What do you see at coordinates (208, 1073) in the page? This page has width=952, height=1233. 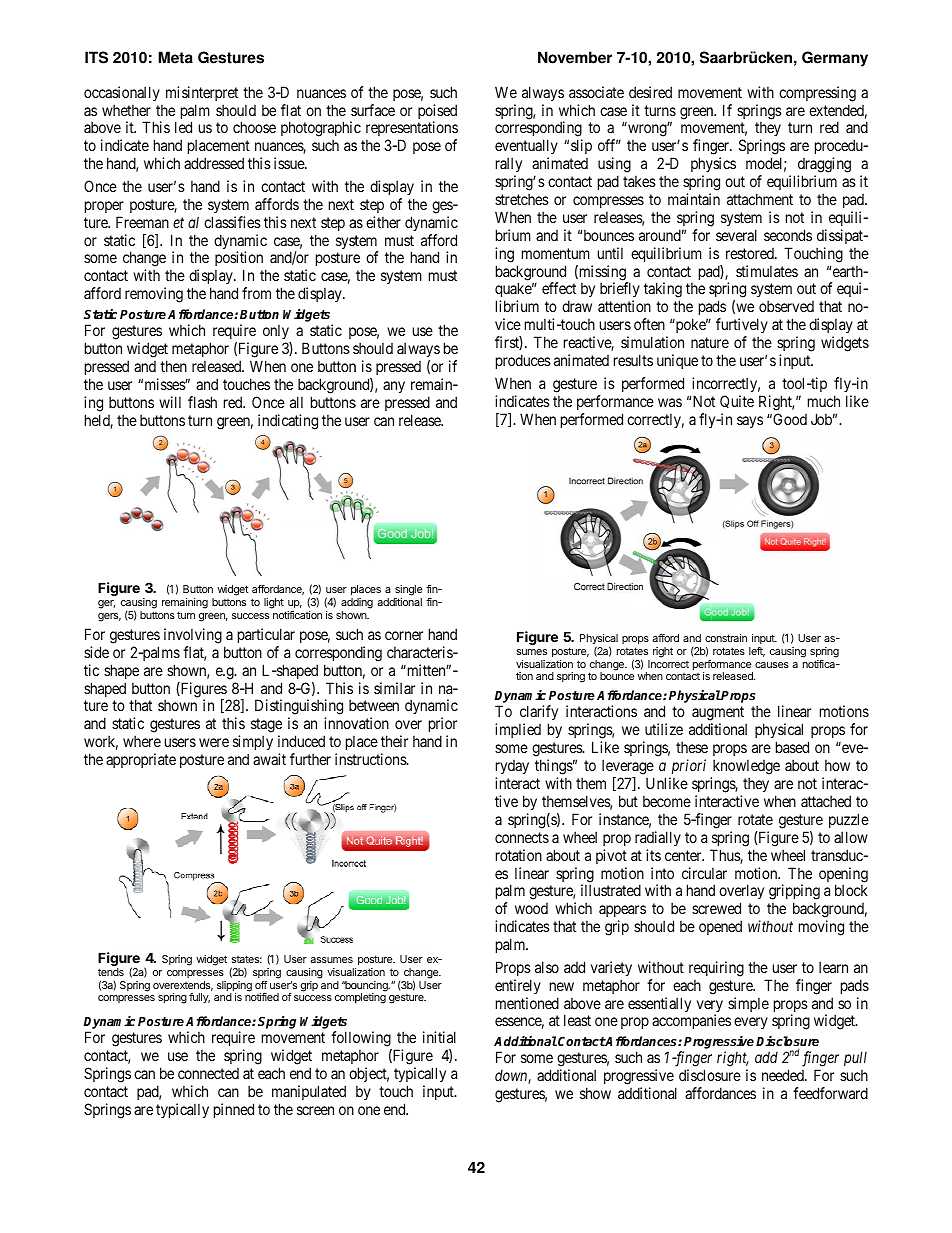 I see `connected` at bounding box center [208, 1073].
